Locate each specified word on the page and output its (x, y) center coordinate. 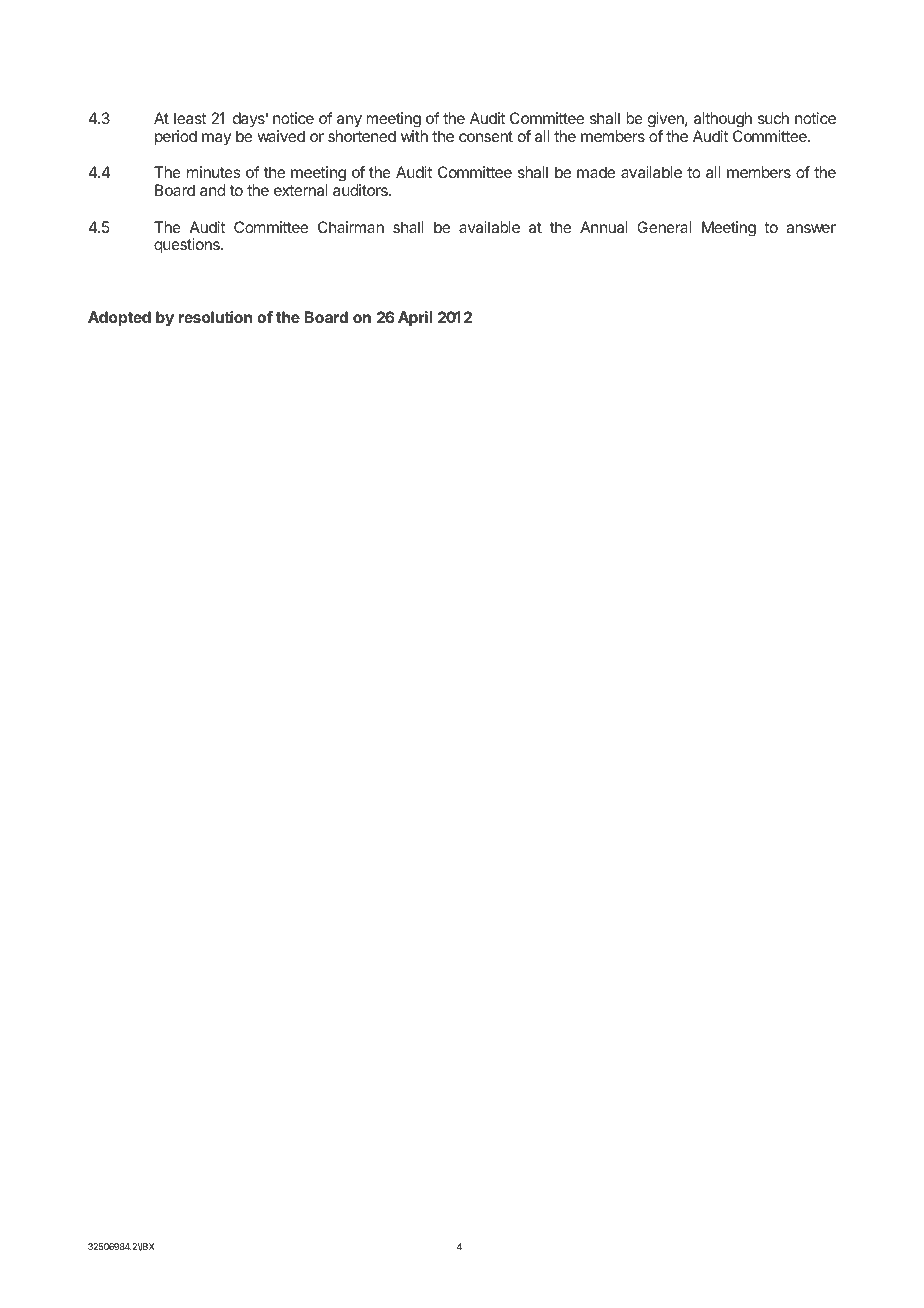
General (664, 227)
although (723, 120)
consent (486, 136)
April (415, 319)
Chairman (351, 227)
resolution (215, 317)
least (190, 118)
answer (811, 228)
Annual (603, 227)
